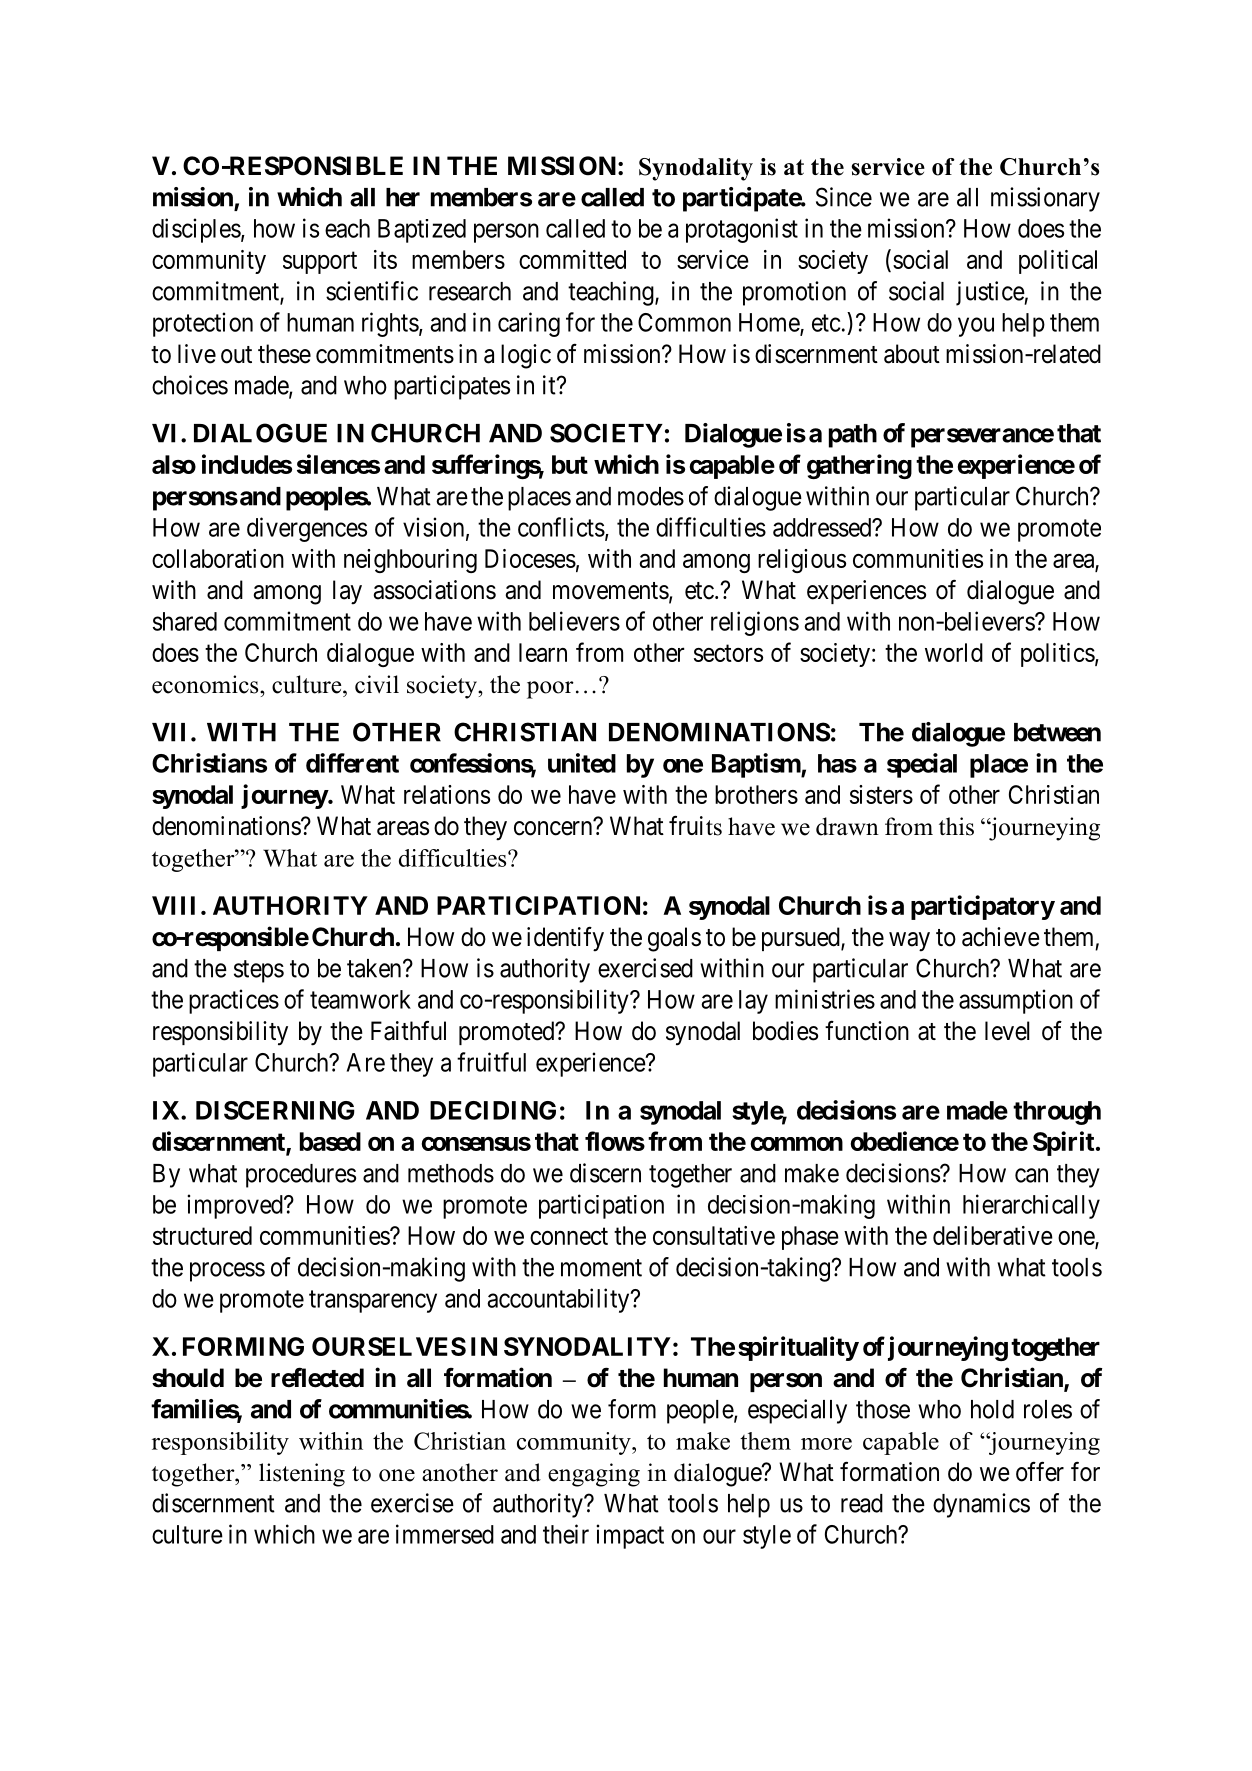 The width and height of the page is (1252, 1771). Describe the element at coordinates (301, 1176) in the page. I see `procedures` at that location.
